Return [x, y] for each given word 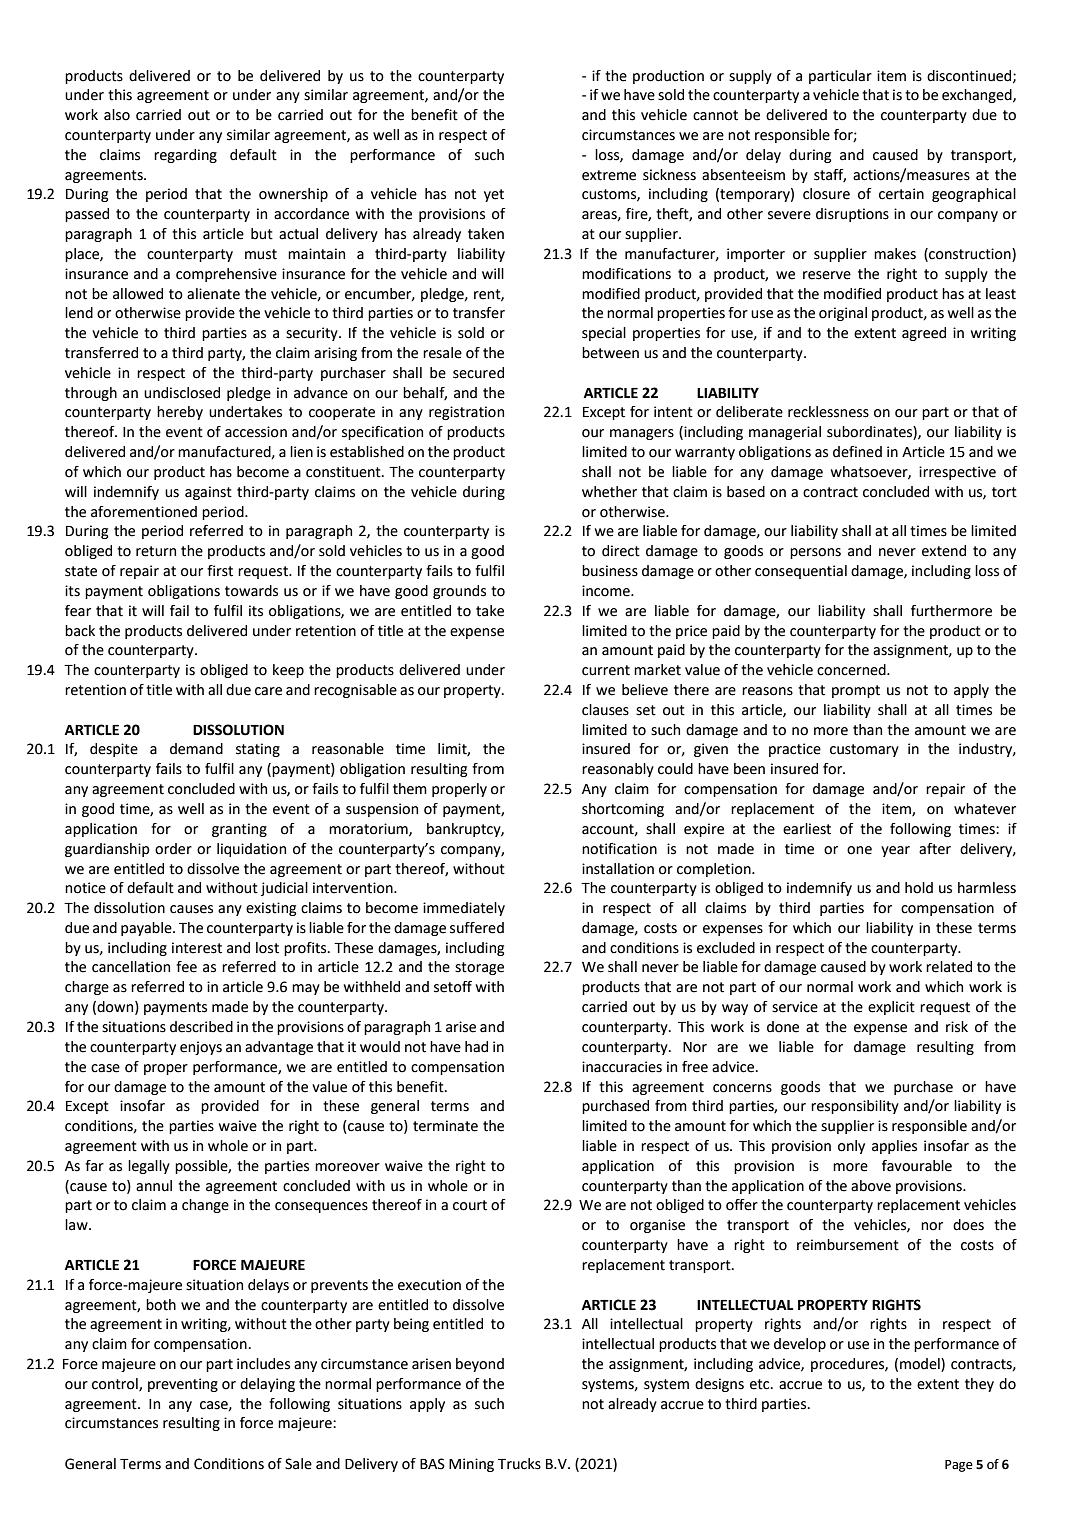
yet [494, 195]
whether [609, 492]
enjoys [201, 1048]
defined [857, 452]
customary [864, 750]
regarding [185, 156]
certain [901, 194]
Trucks [519, 1464]
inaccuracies [622, 1067]
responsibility [855, 1107]
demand [196, 749]
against [208, 493]
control [116, 1384]
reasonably [618, 770]
